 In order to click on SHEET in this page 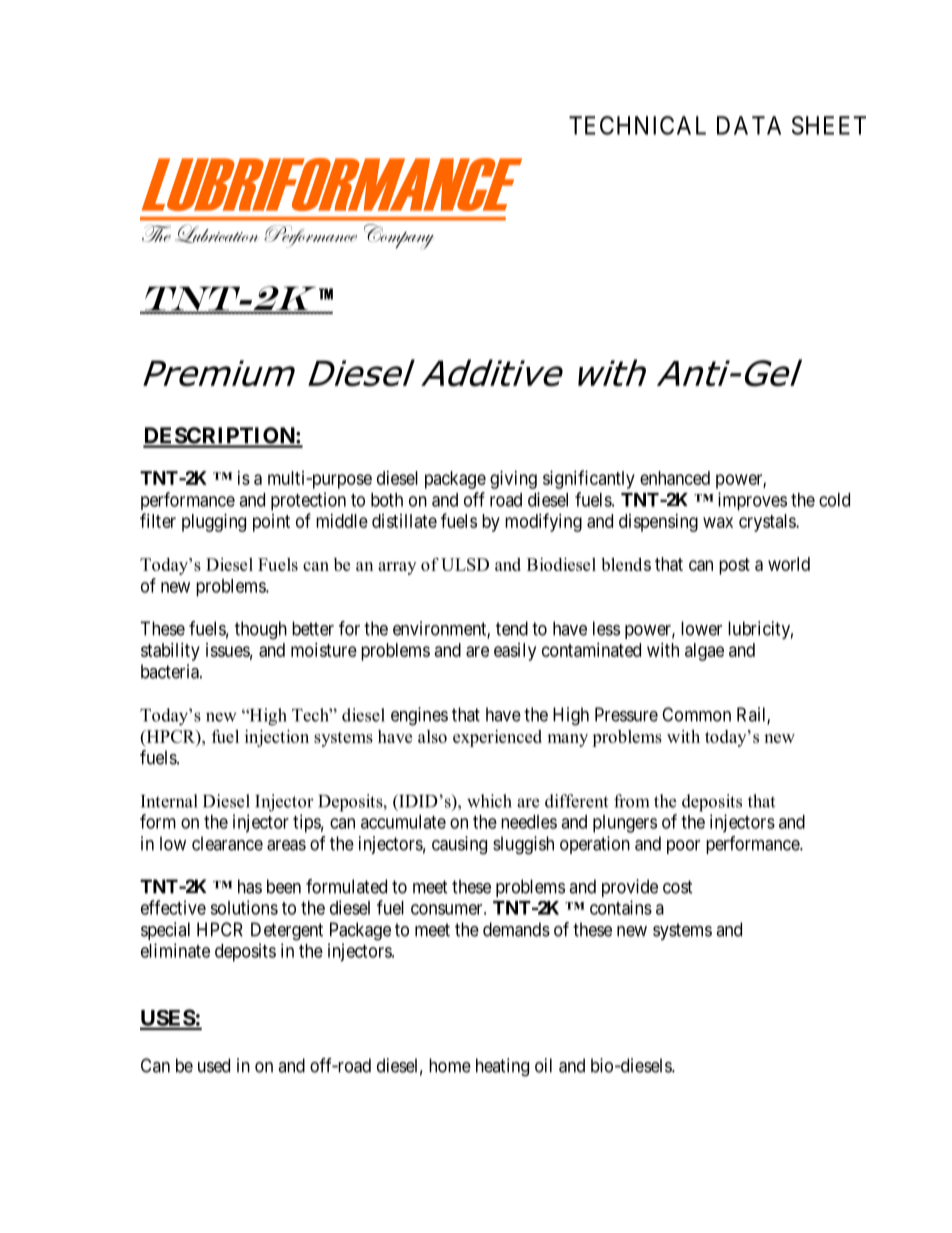, I will do `click(829, 125)`.
